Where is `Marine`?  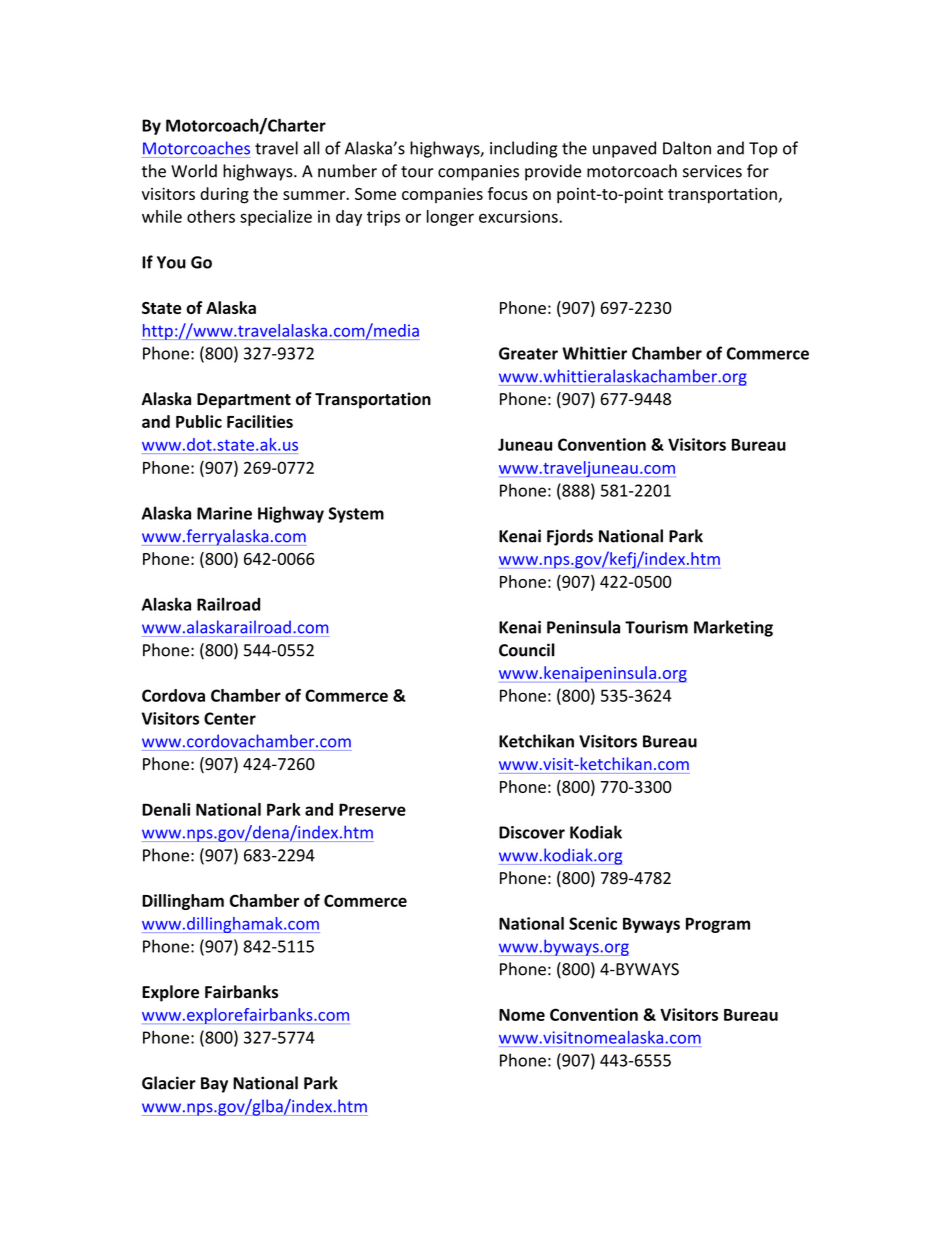
Marine is located at coordinates (224, 513).
